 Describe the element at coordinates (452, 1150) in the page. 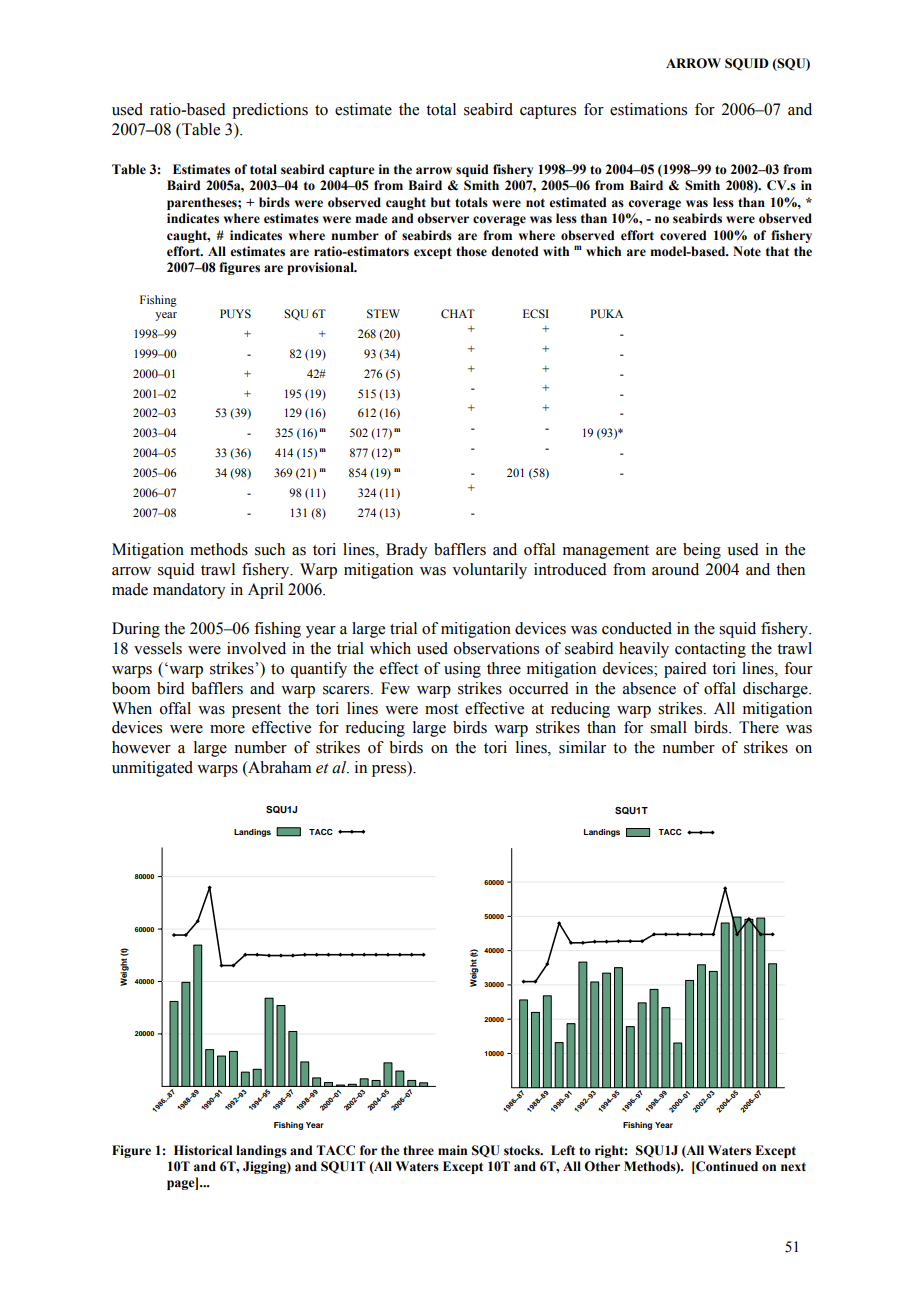

I see `main` at that location.
